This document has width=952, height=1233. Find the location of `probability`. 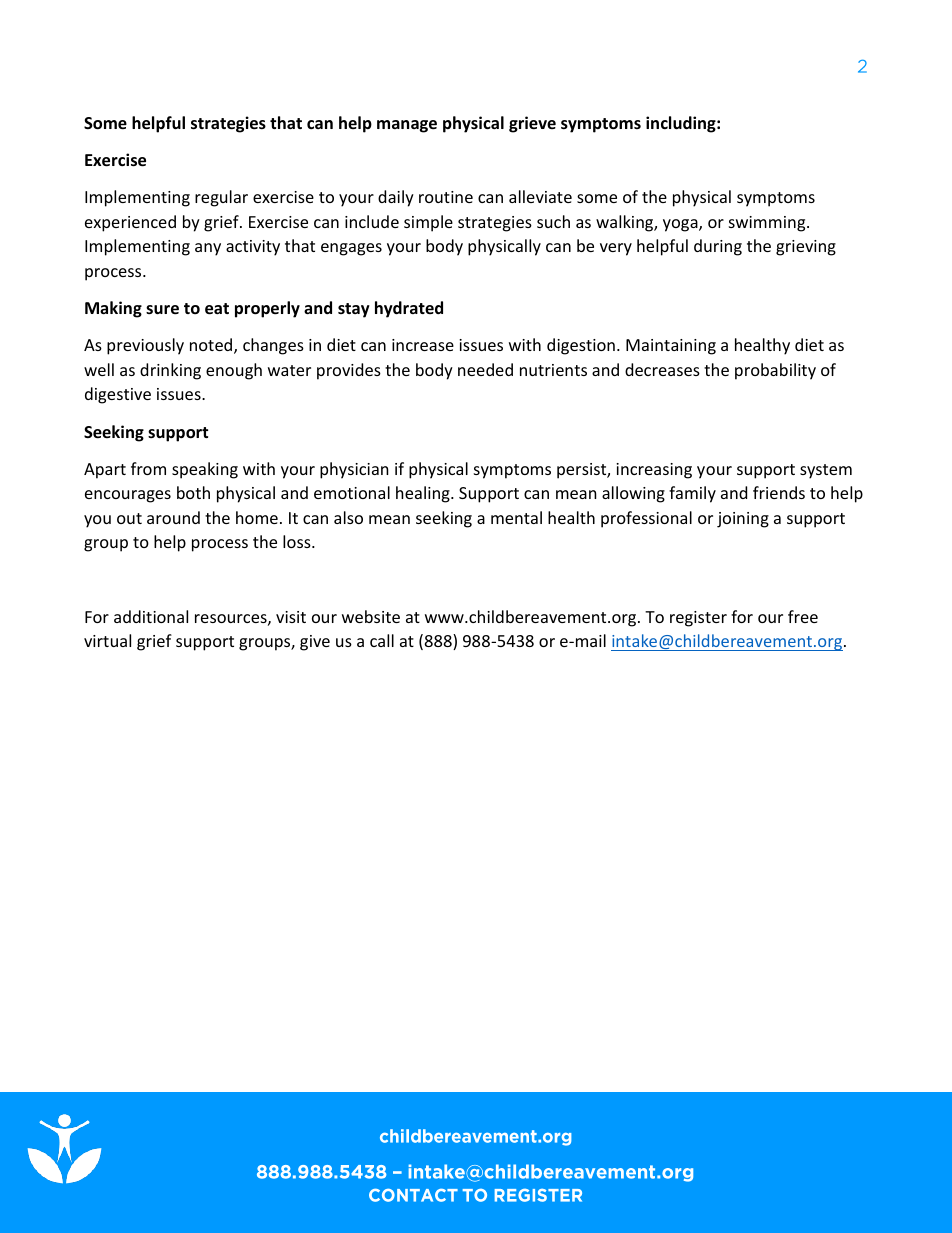

probability is located at coordinates (775, 371).
